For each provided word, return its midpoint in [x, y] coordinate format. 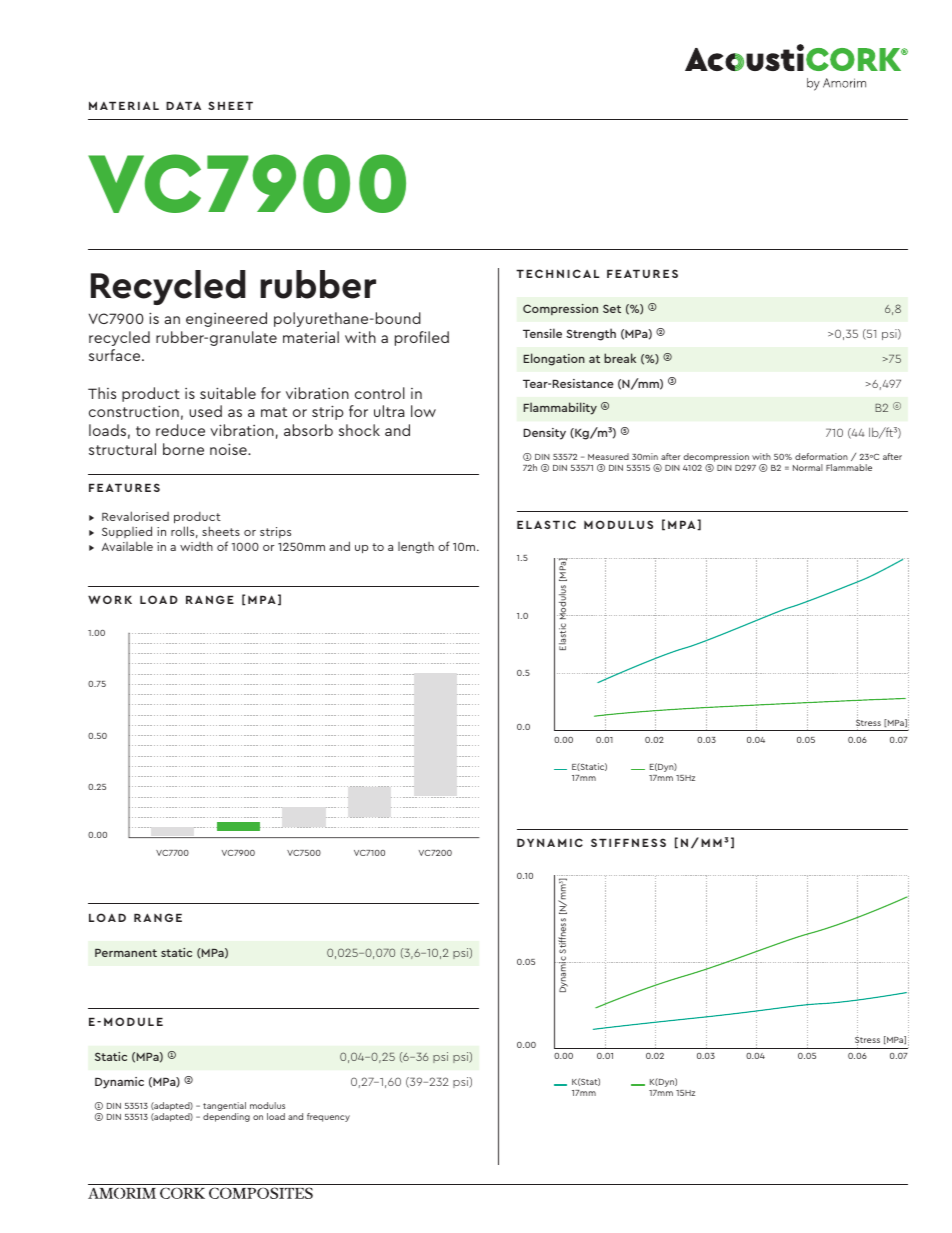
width [196, 546]
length [416, 548]
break [620, 358]
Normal [808, 467]
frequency [328, 1117]
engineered [226, 319]
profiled [422, 338]
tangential [224, 1106]
